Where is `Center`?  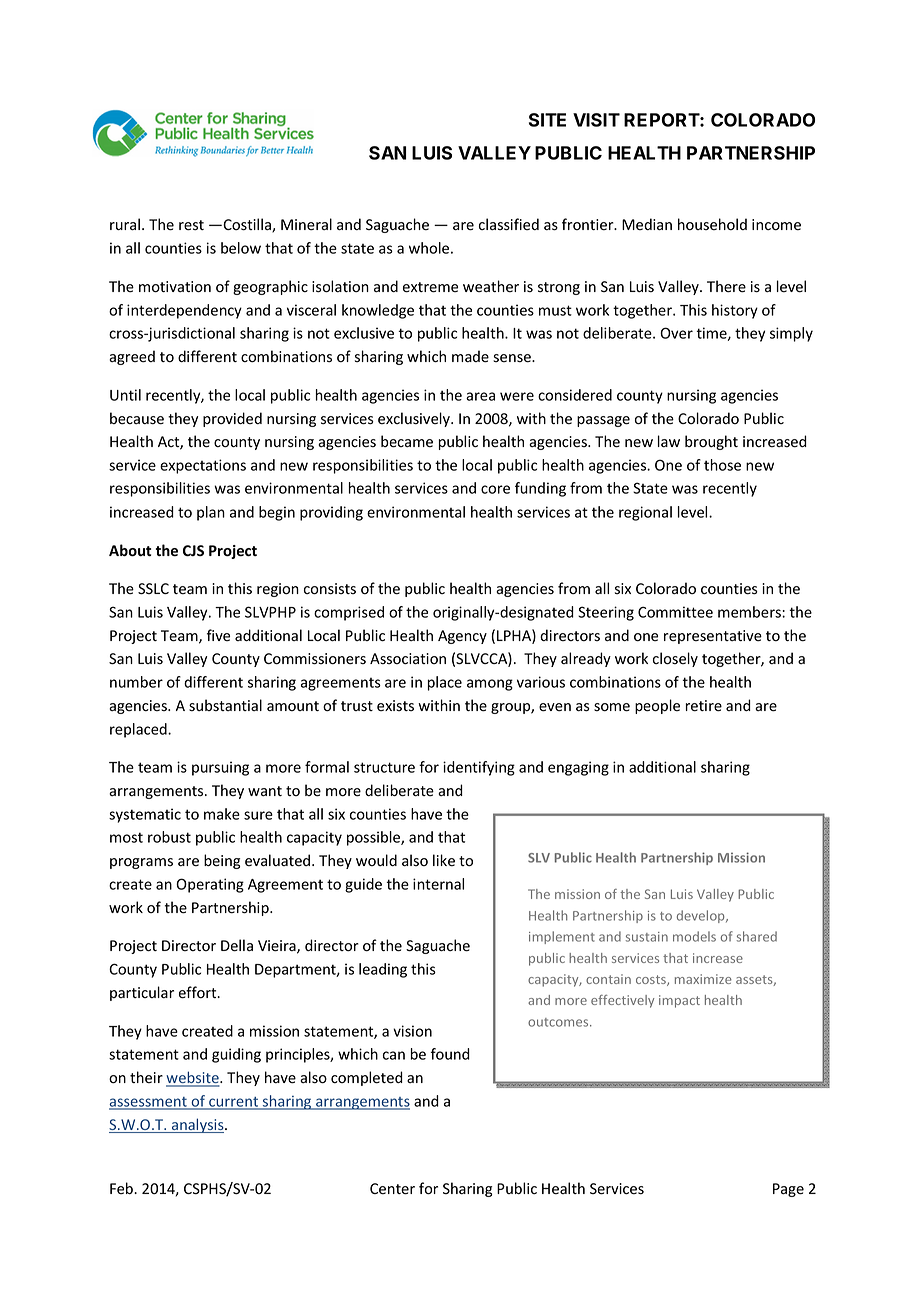
Center is located at coordinates (392, 1189).
